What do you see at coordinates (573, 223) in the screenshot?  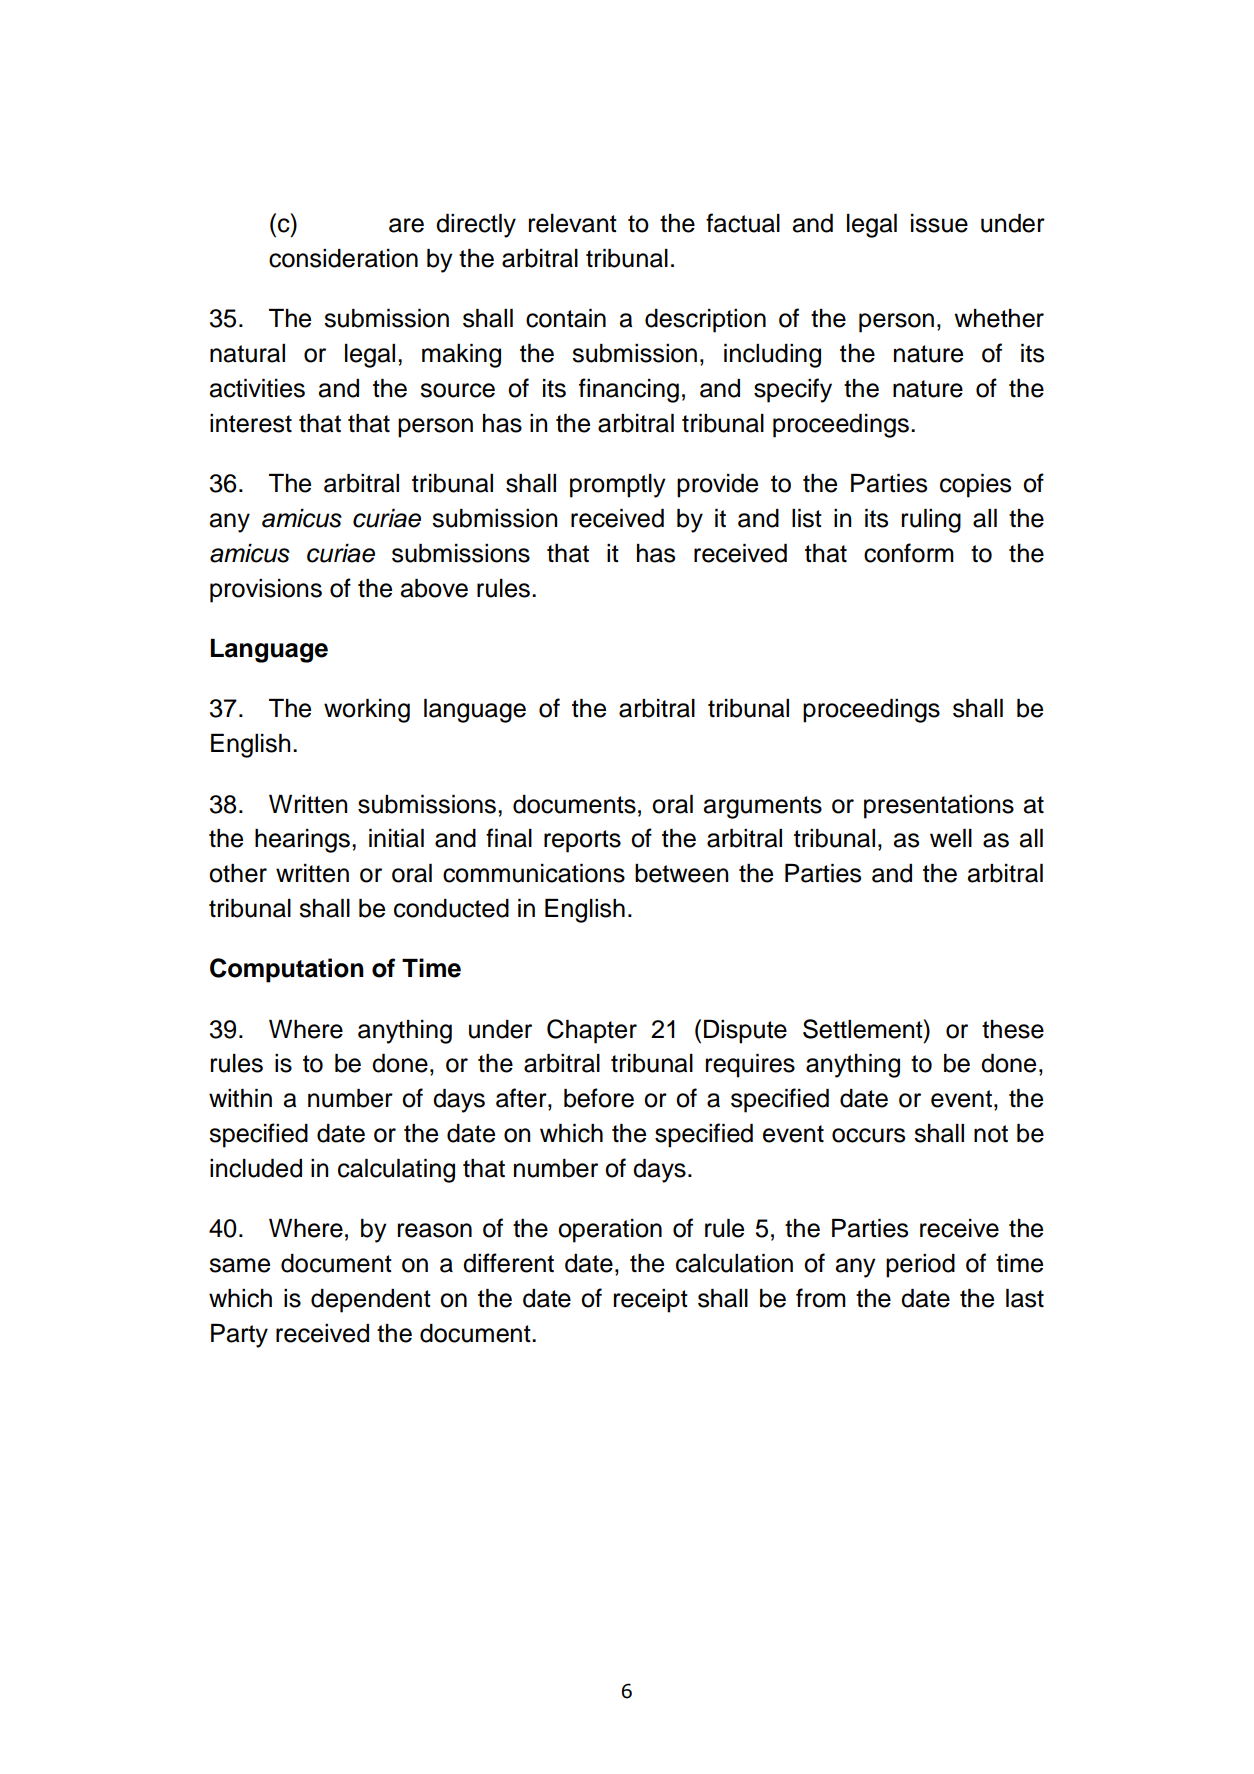 I see `relevant` at bounding box center [573, 223].
